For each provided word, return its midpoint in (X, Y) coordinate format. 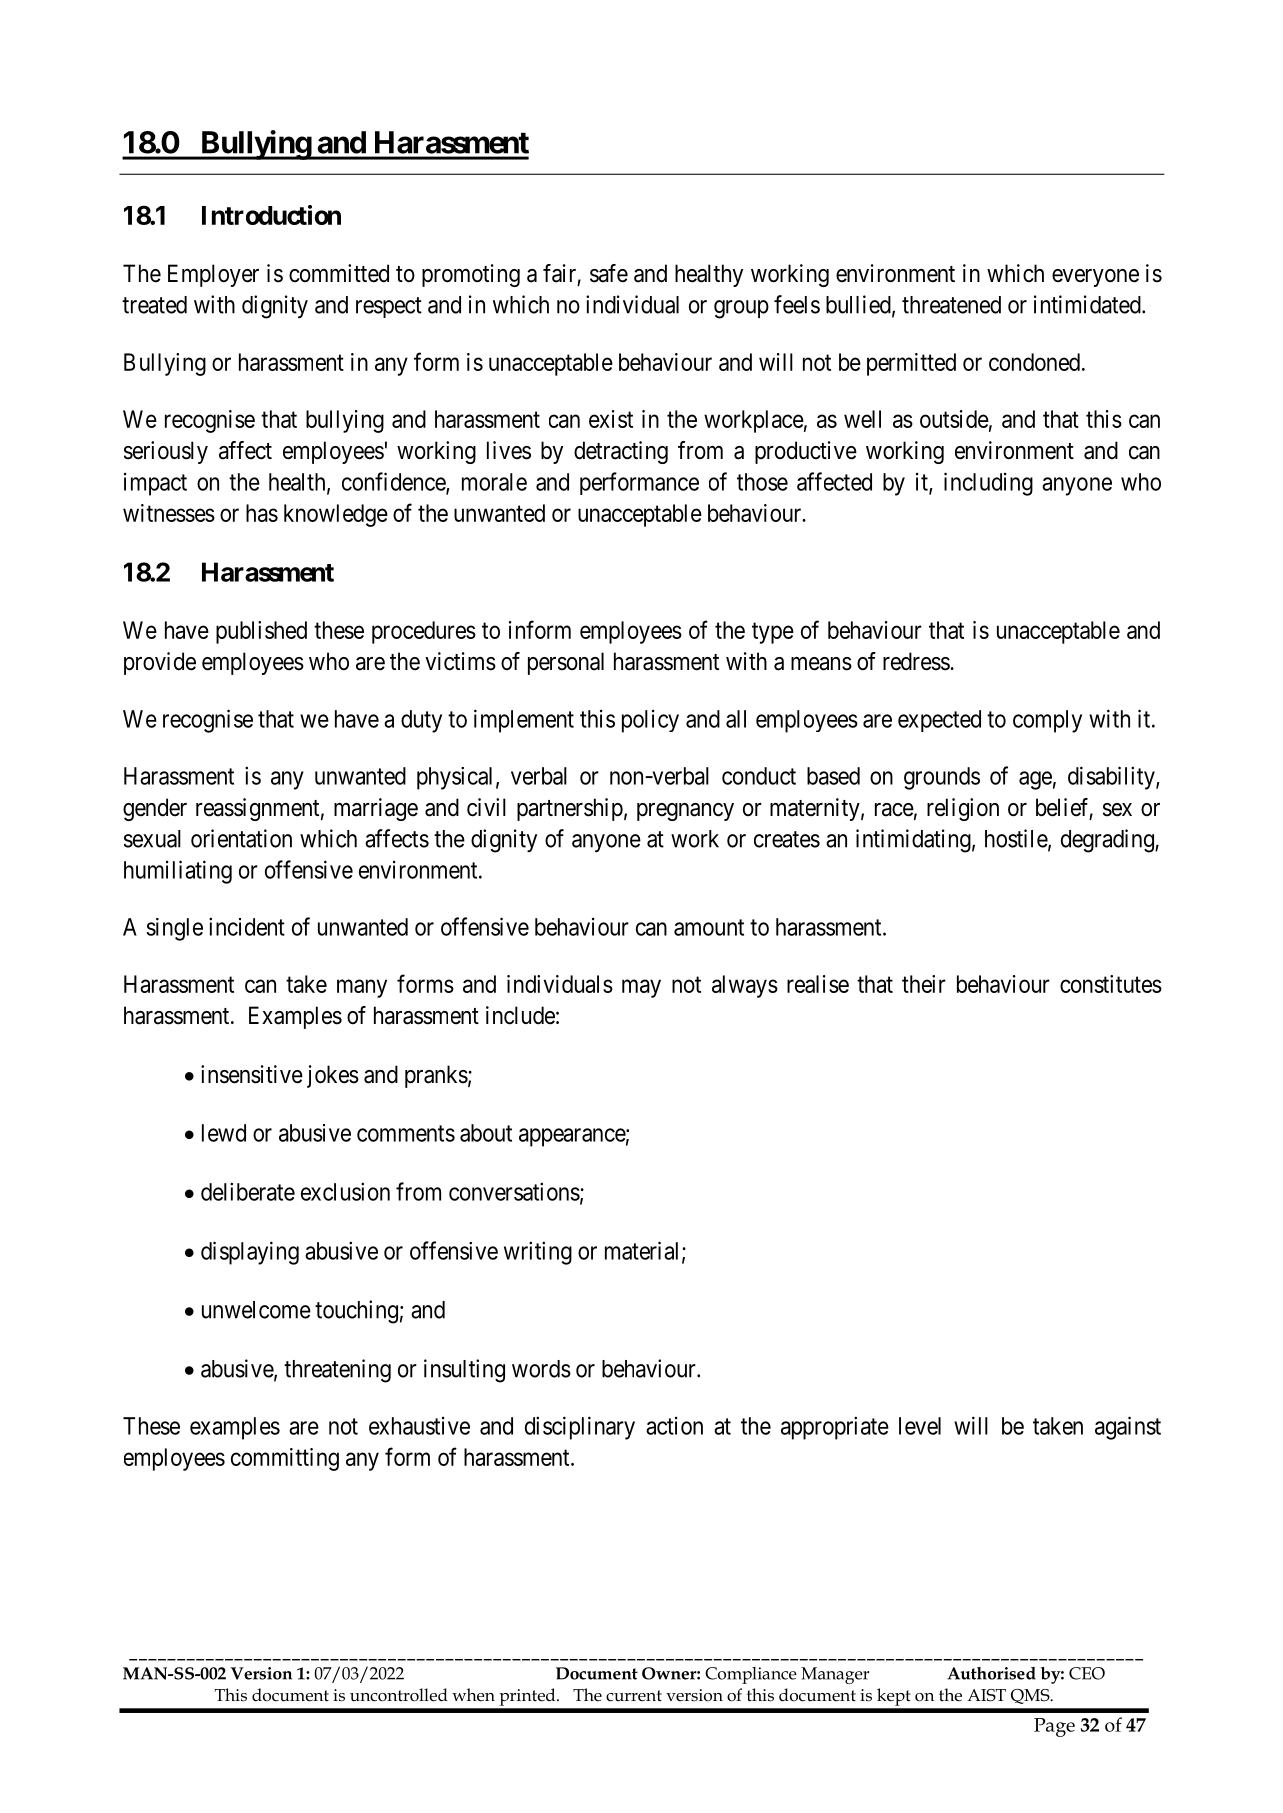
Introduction (271, 215)
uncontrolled (399, 1695)
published (261, 632)
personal (566, 663)
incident (247, 926)
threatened (951, 305)
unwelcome (256, 1310)
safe (609, 273)
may (641, 988)
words (541, 1369)
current (634, 1696)
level (920, 1426)
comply (1047, 721)
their (924, 984)
